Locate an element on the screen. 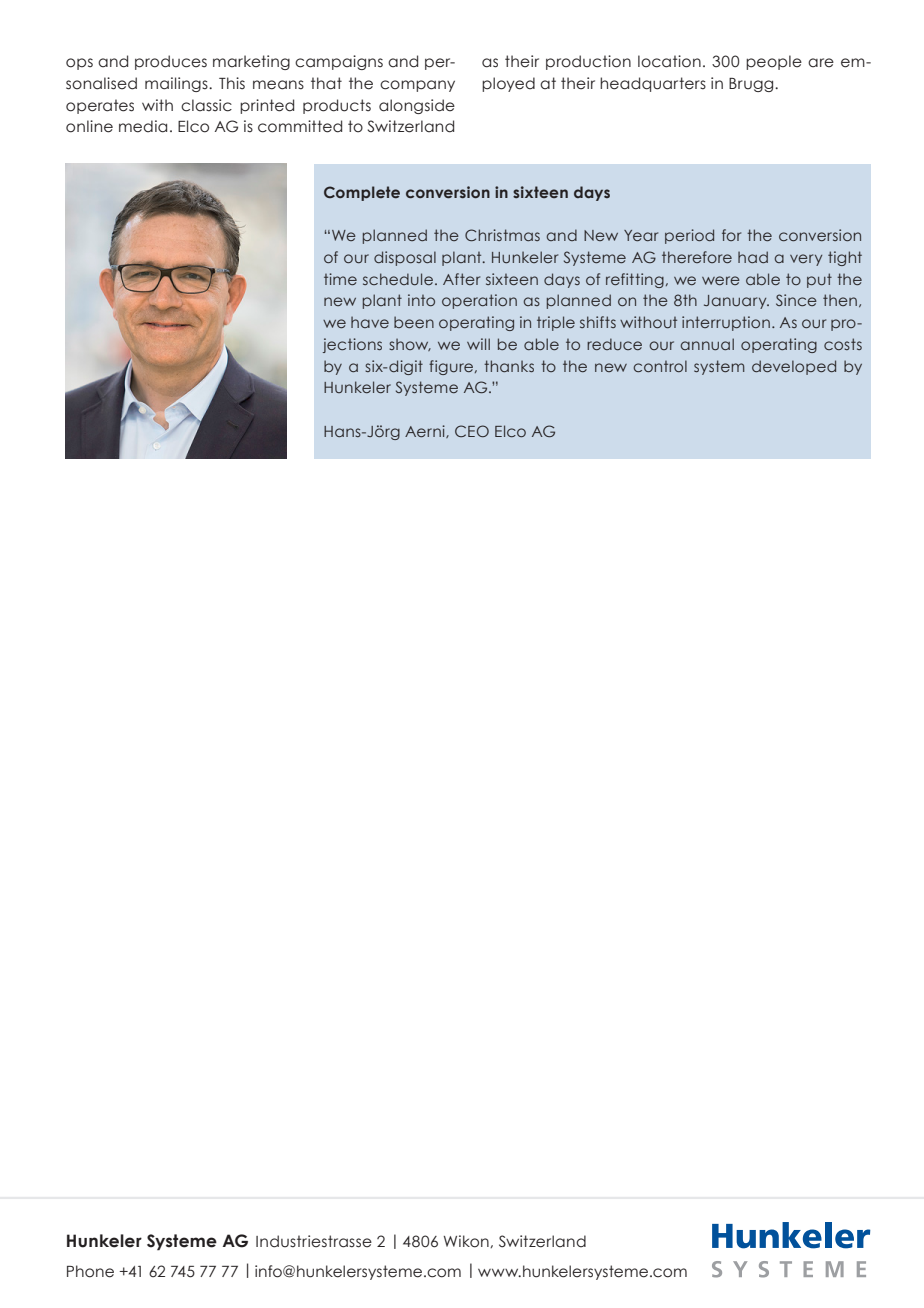 This screenshot has width=924, height=1308. classic is located at coordinates (206, 105).
